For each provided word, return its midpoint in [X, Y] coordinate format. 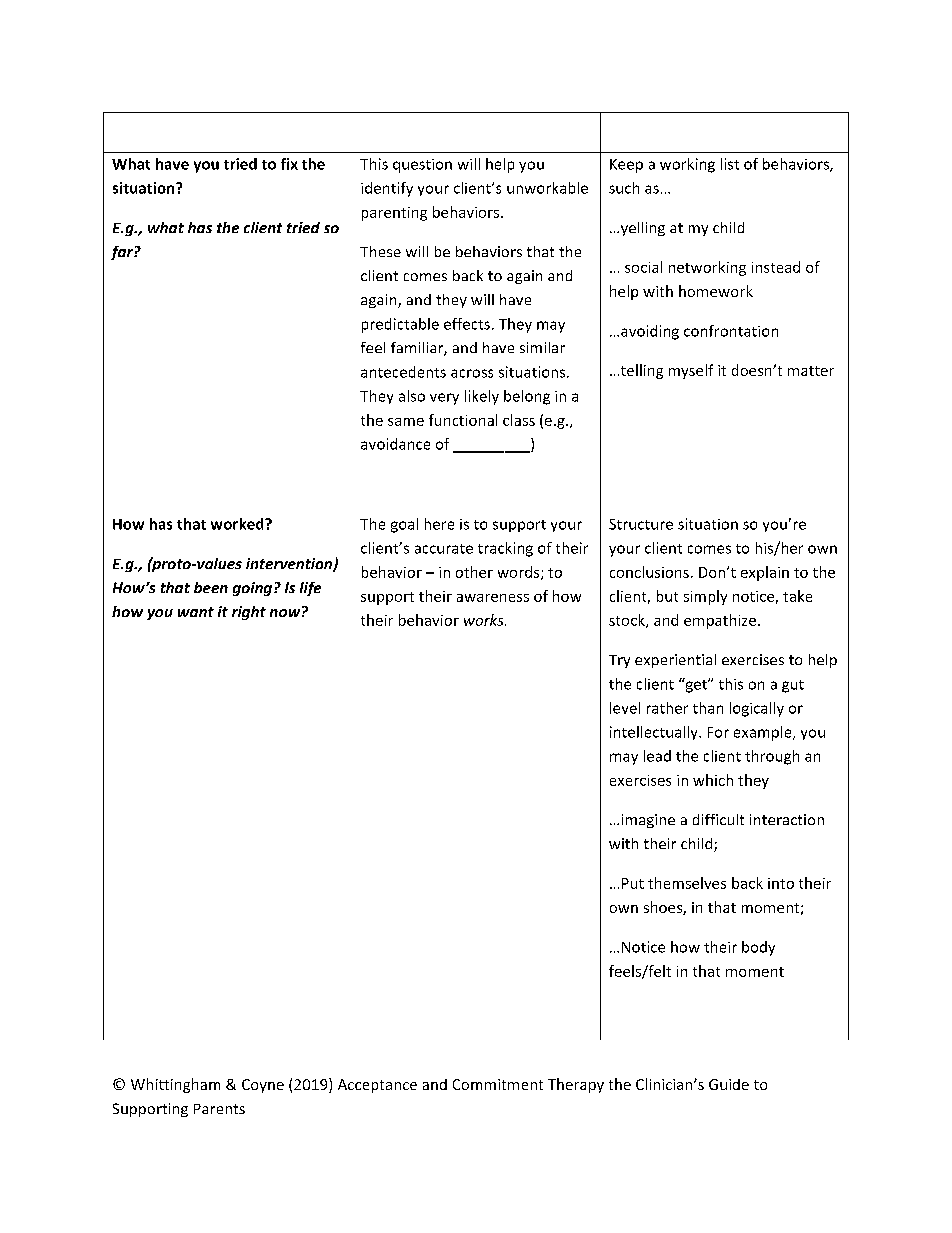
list [730, 164]
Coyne [263, 1086]
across [472, 373]
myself [691, 371]
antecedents [403, 372]
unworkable [547, 188]
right [249, 613]
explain [765, 573]
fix [289, 164]
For [718, 732]
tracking [505, 549]
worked [238, 524]
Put [633, 883]
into [781, 883]
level [625, 708]
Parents [219, 1109]
